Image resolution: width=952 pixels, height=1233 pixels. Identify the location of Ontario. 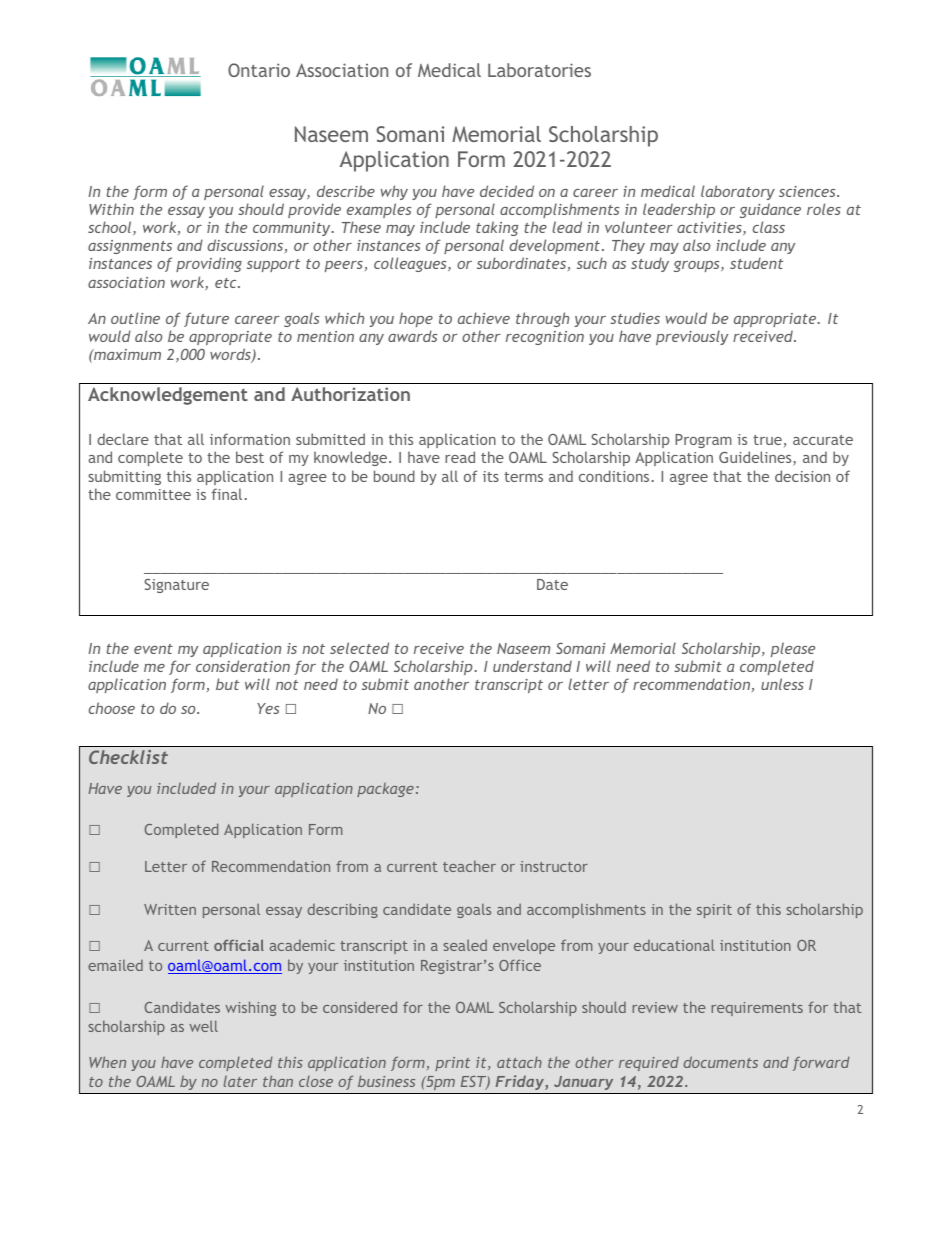
(259, 70).
